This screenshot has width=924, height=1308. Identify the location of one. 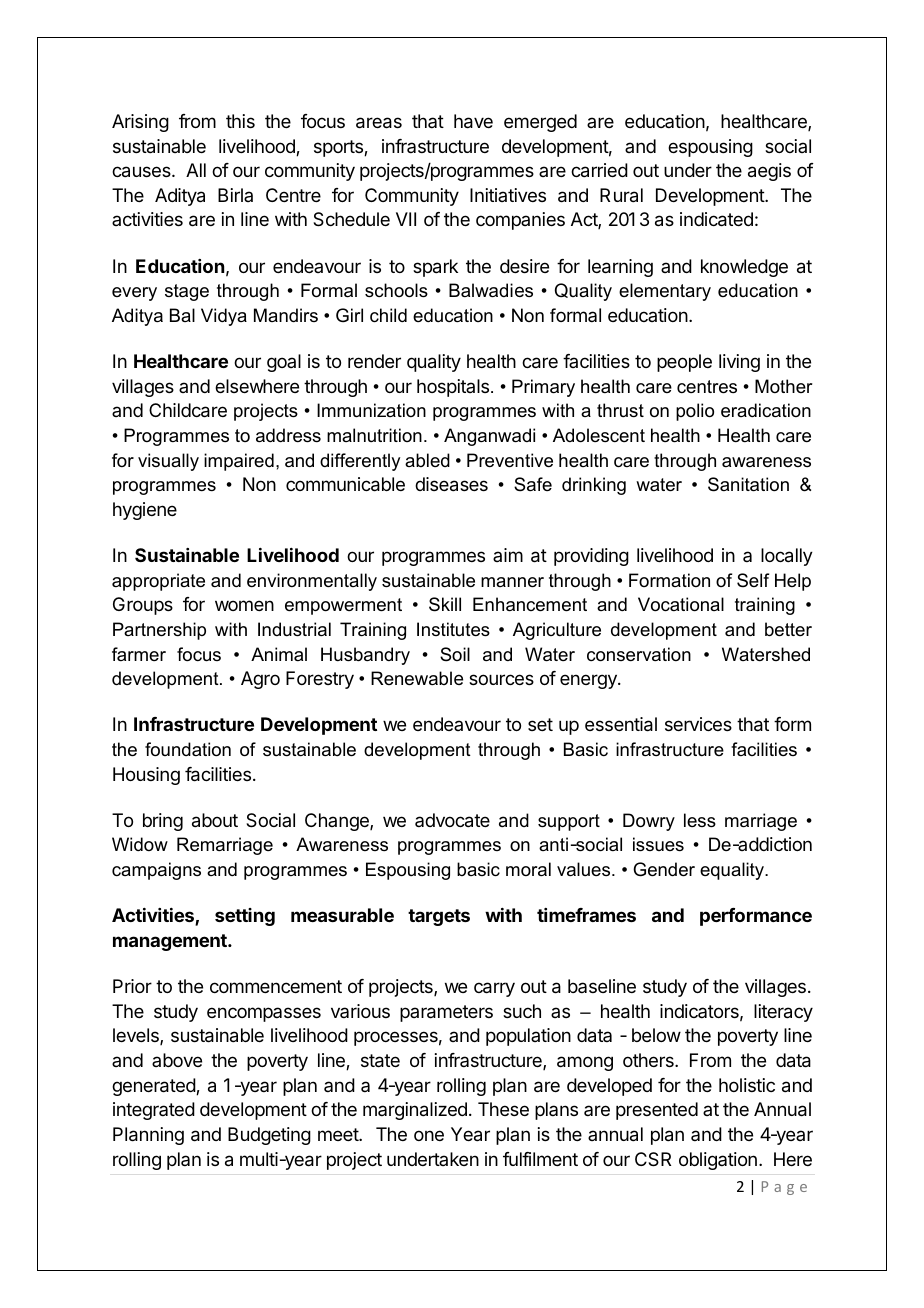
(429, 1135).
